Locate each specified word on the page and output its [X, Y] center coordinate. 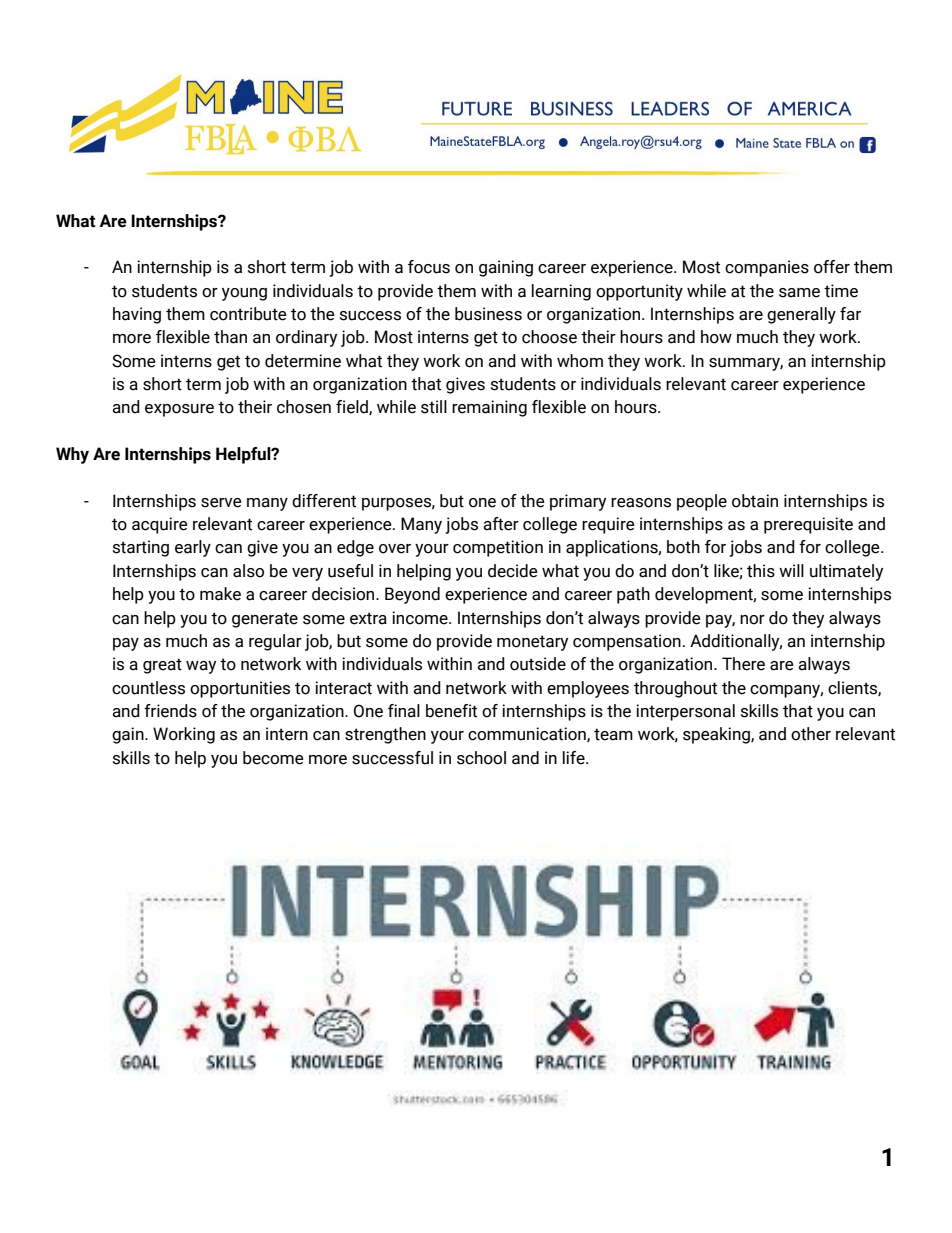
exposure [179, 410]
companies [767, 268]
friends [170, 711]
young [244, 294]
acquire [160, 525]
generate [265, 620]
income [421, 618]
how [716, 337]
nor [752, 620]
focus [429, 267]
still [434, 407]
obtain [755, 501]
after [501, 524]
